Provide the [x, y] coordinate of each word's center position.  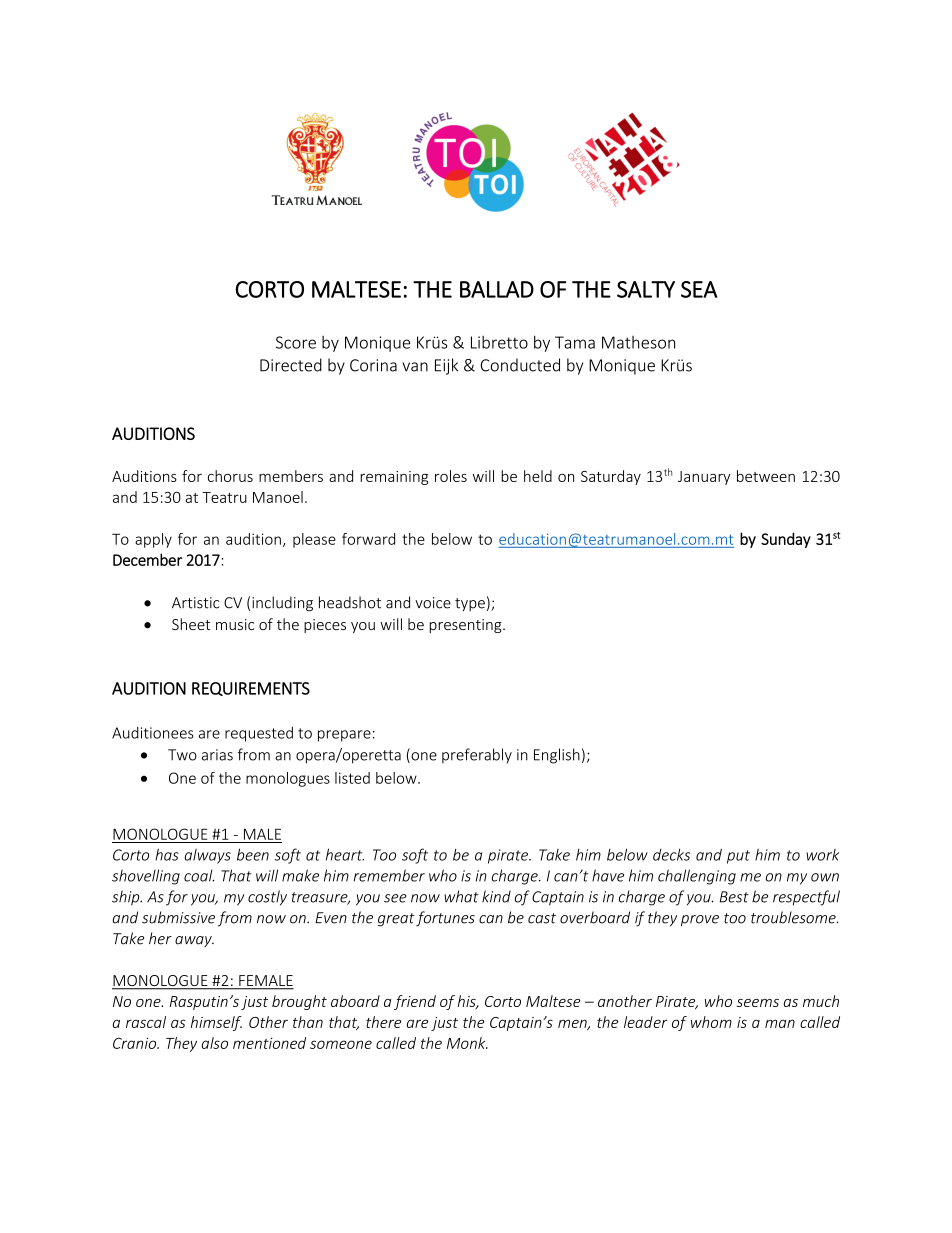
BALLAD [497, 289]
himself [216, 1023]
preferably [477, 756]
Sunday [786, 540]
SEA [699, 289]
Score [296, 342]
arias [217, 755]
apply [153, 540]
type [470, 605]
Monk [467, 1043]
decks [671, 854]
